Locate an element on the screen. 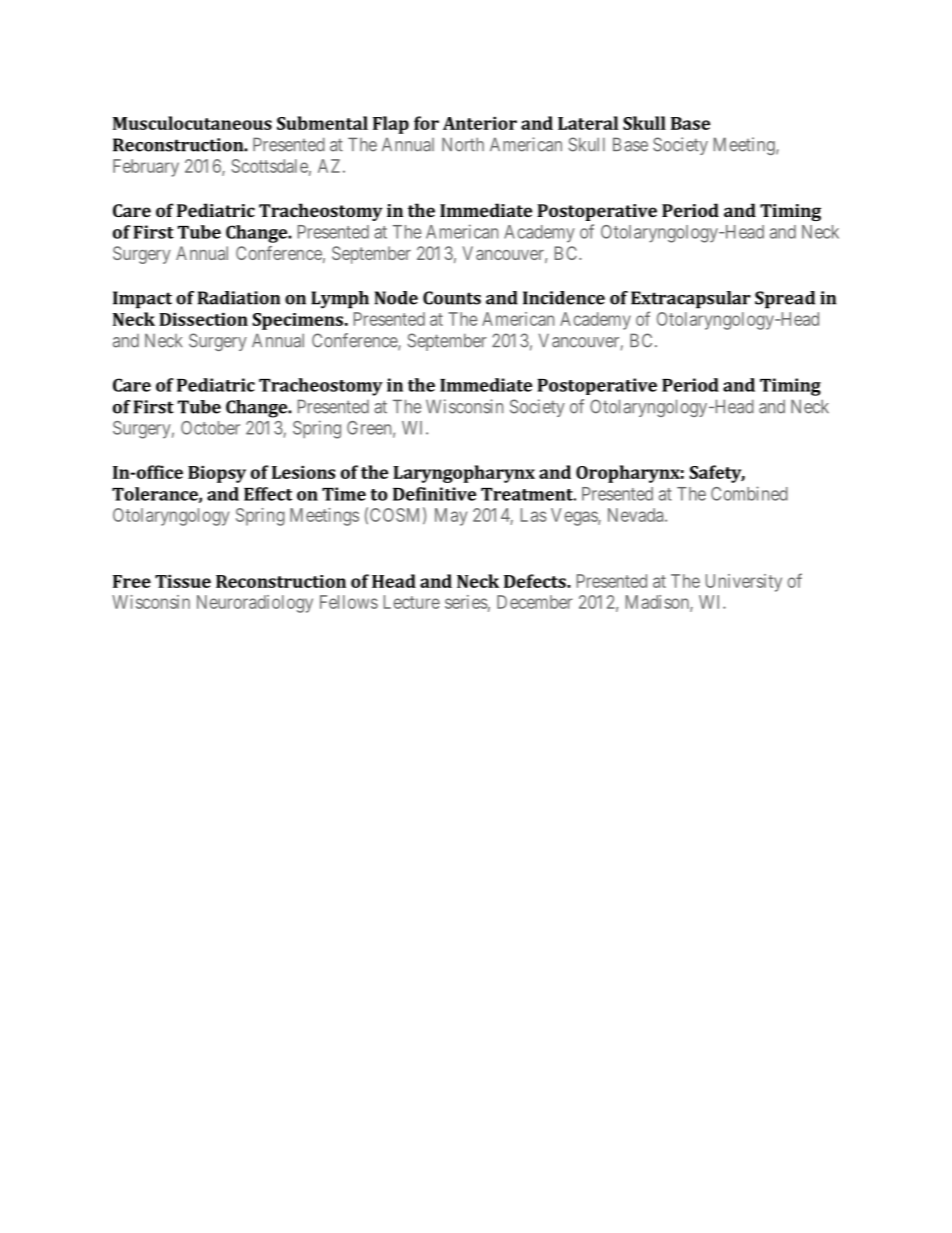 The image size is (952, 1233). Dissection is located at coordinates (203, 319).
